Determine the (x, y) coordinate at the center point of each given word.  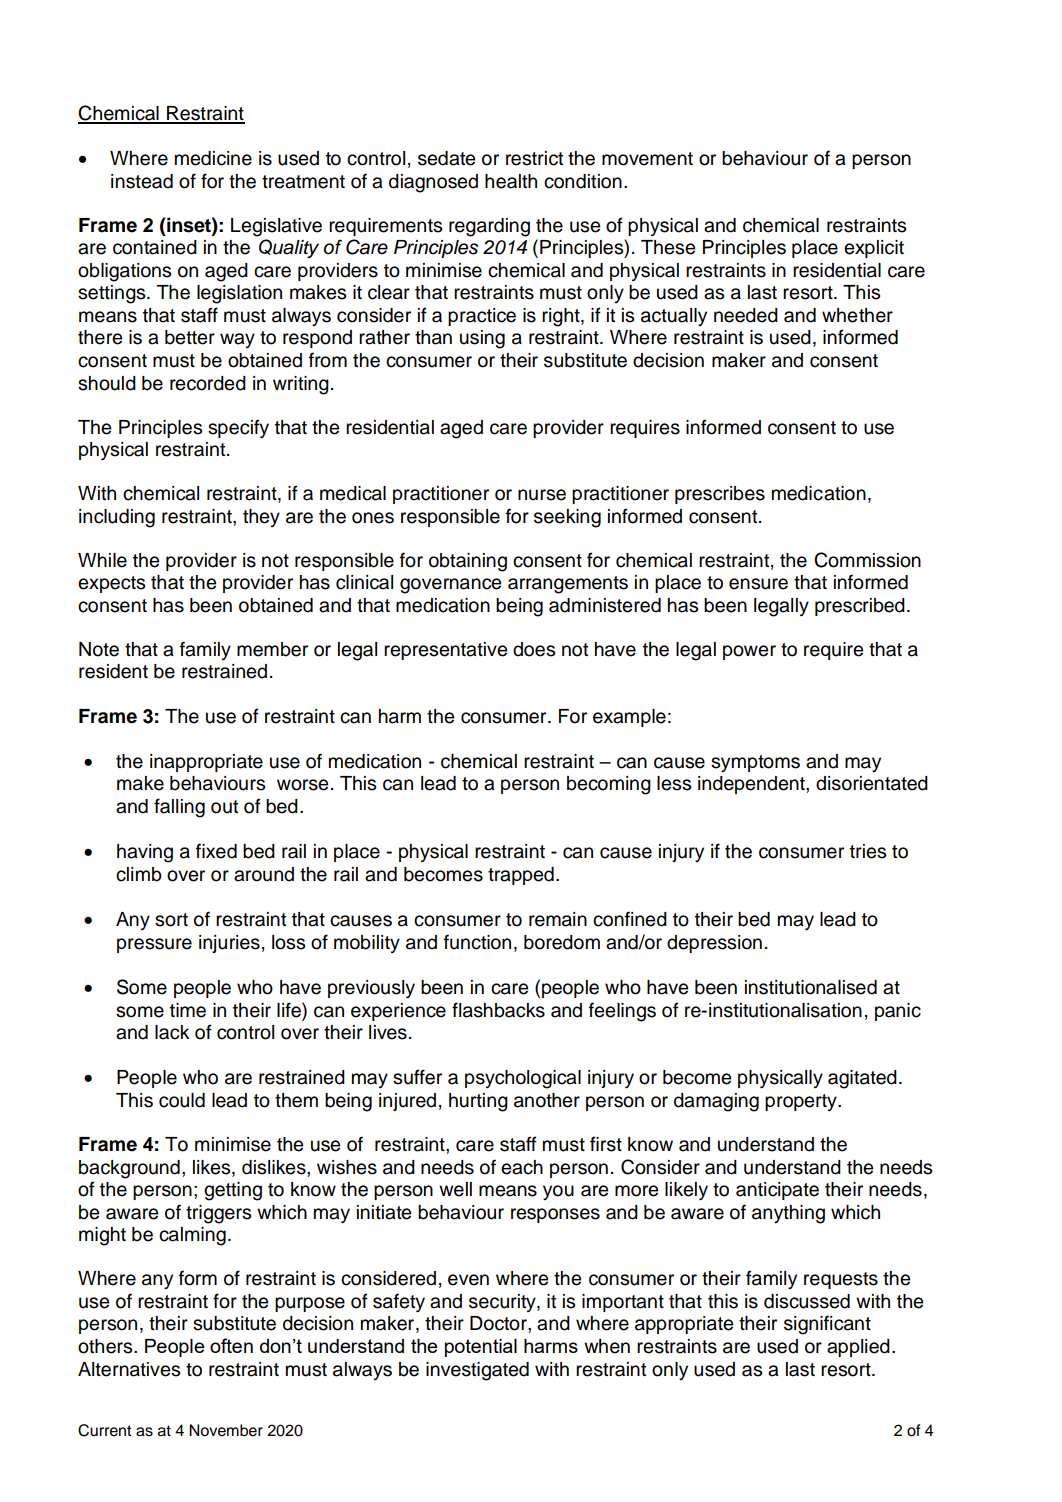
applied (858, 1348)
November (226, 1430)
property (802, 1102)
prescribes (720, 495)
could (182, 1100)
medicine (213, 158)
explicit (874, 249)
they (261, 518)
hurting (478, 1102)
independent (752, 785)
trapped (521, 876)
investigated (477, 1371)
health (511, 181)
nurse (542, 495)
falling (179, 808)
